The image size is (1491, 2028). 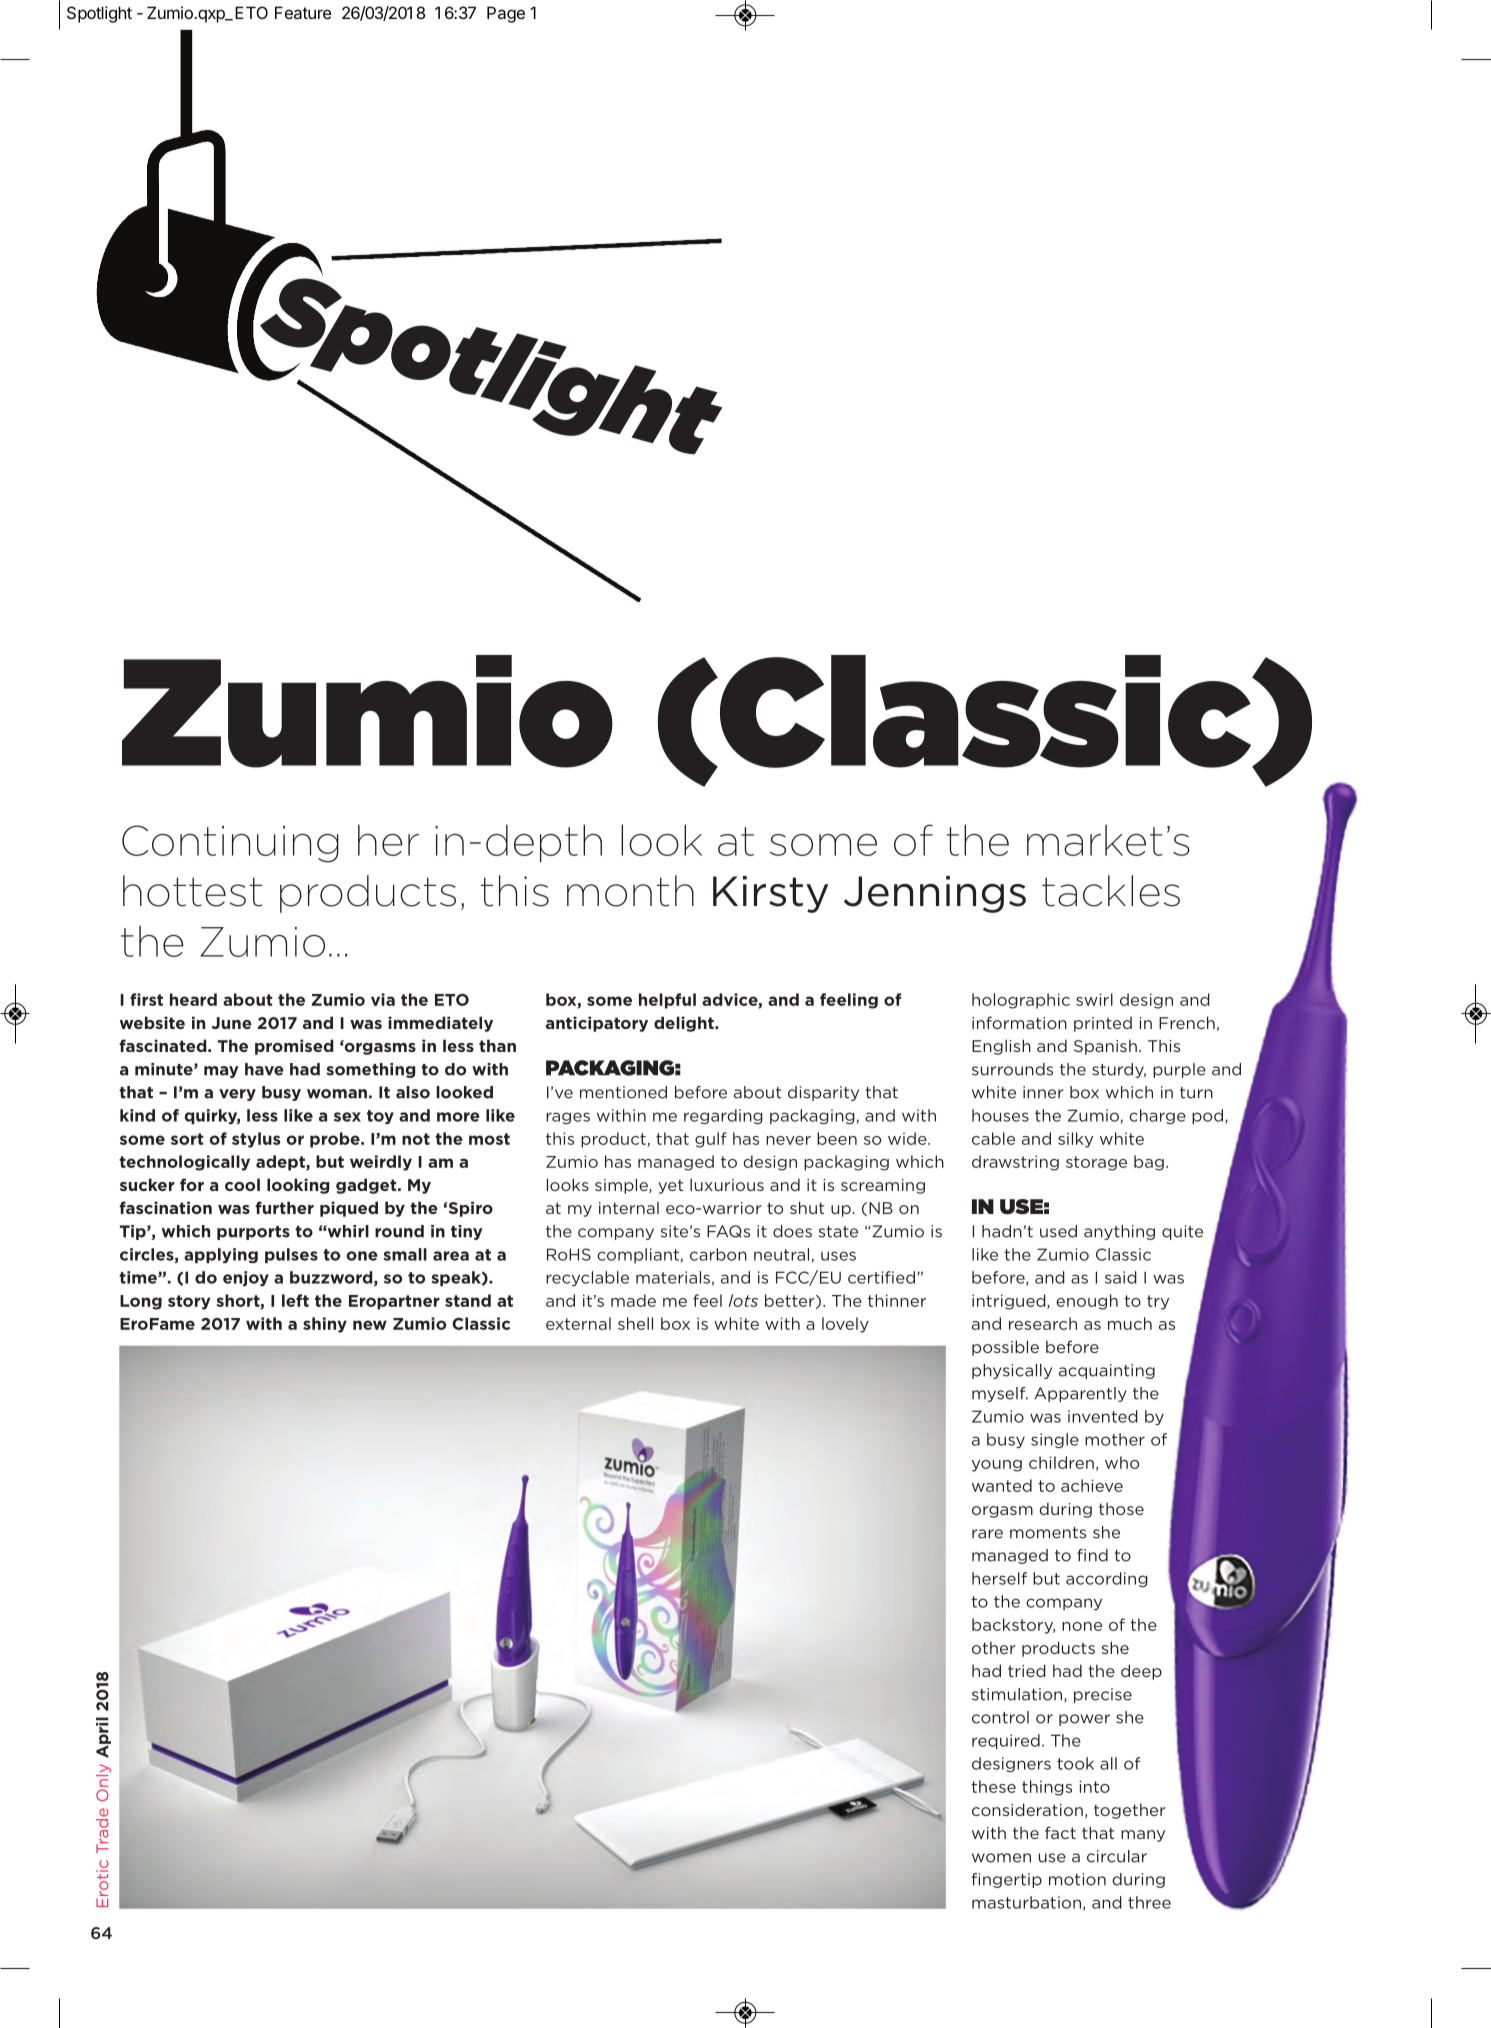 What do you see at coordinates (630, 891) in the screenshot?
I see `month` at bounding box center [630, 891].
